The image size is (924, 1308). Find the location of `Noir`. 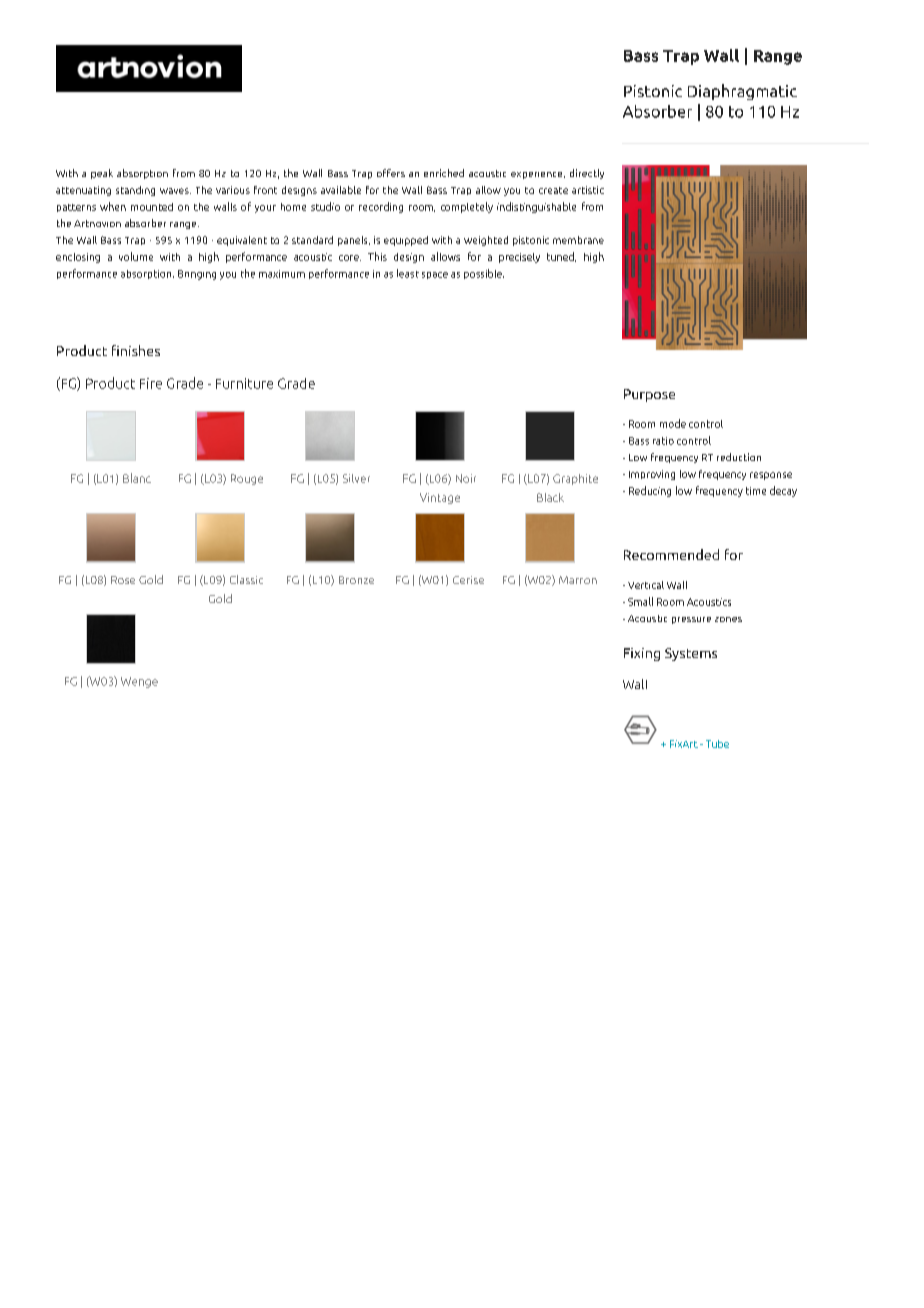

Noir is located at coordinates (466, 478).
